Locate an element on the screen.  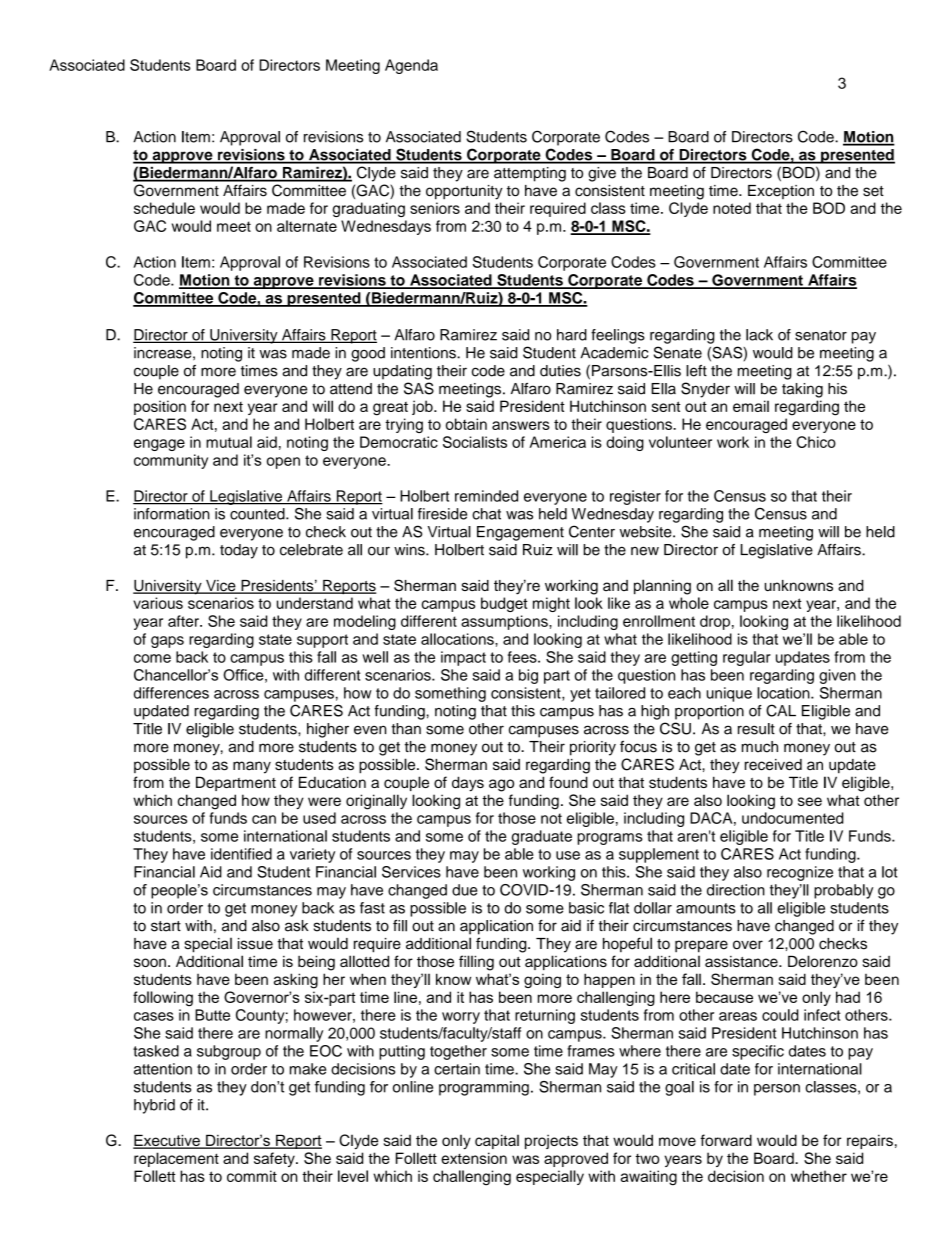
Executive is located at coordinates (167, 1141).
